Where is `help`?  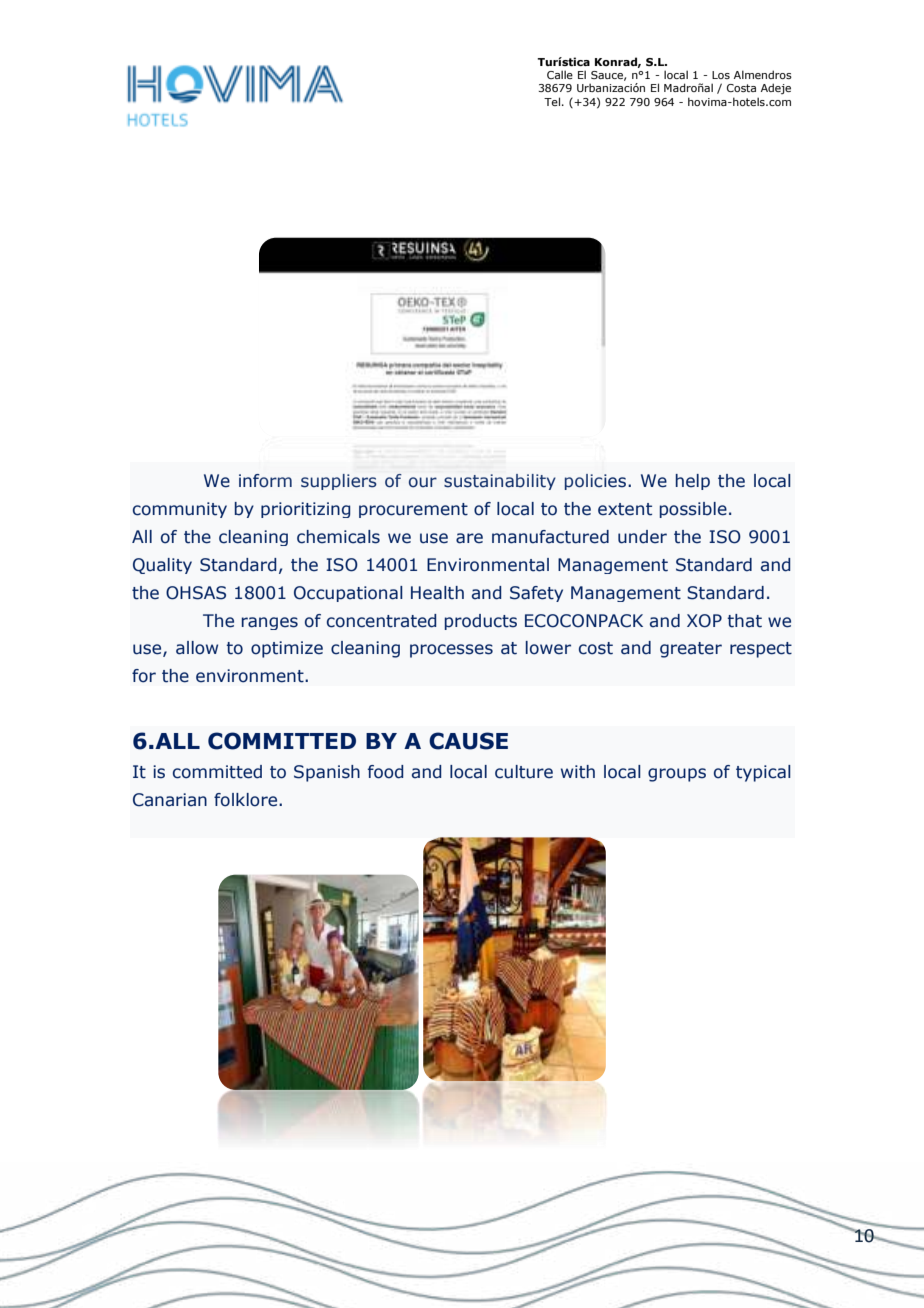 help is located at coordinates (693, 482).
